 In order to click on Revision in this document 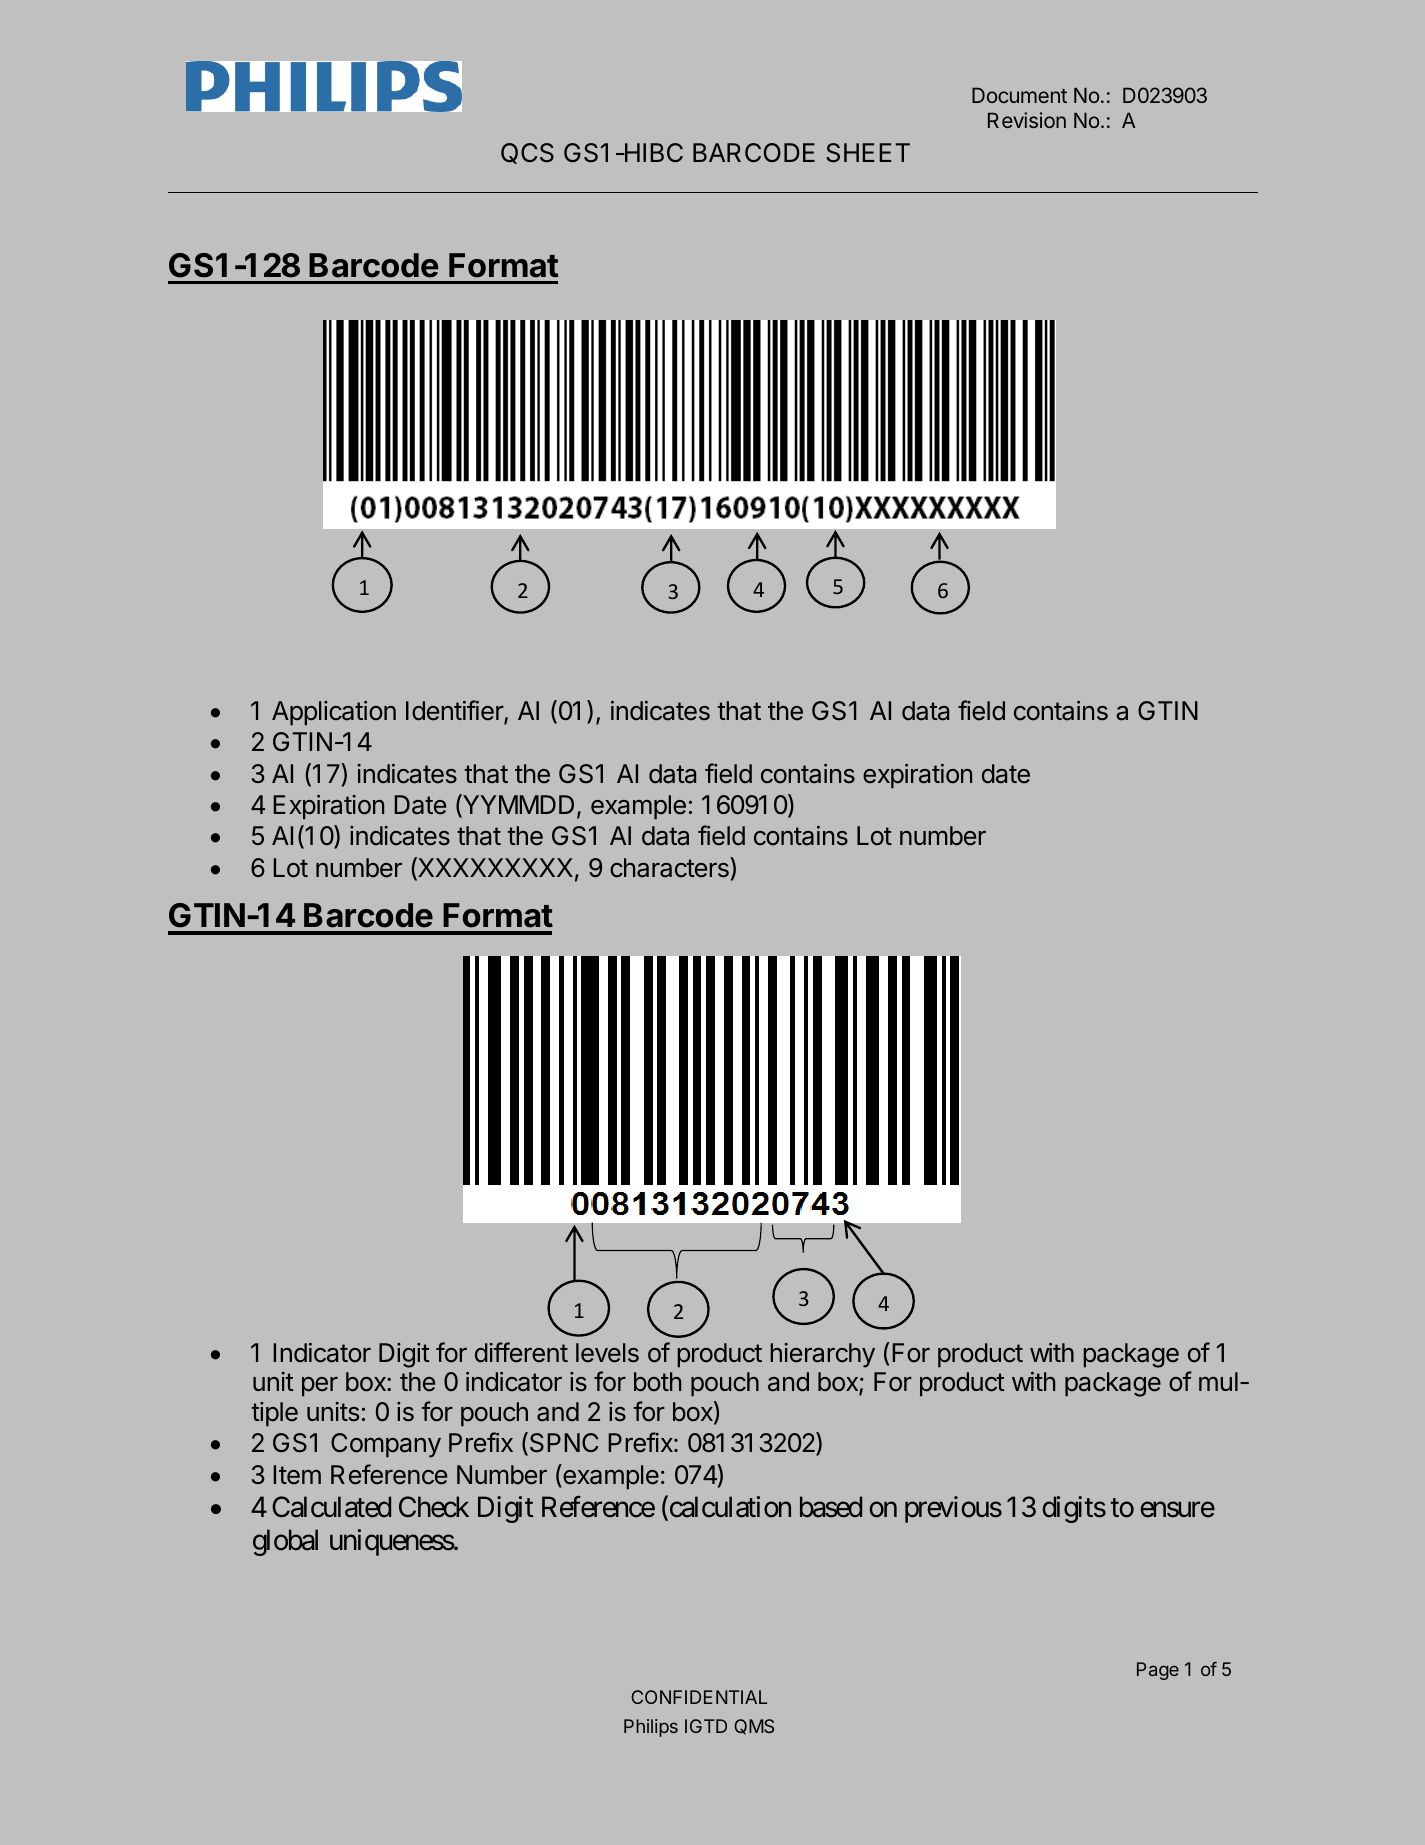, I will do `click(1027, 120)`.
